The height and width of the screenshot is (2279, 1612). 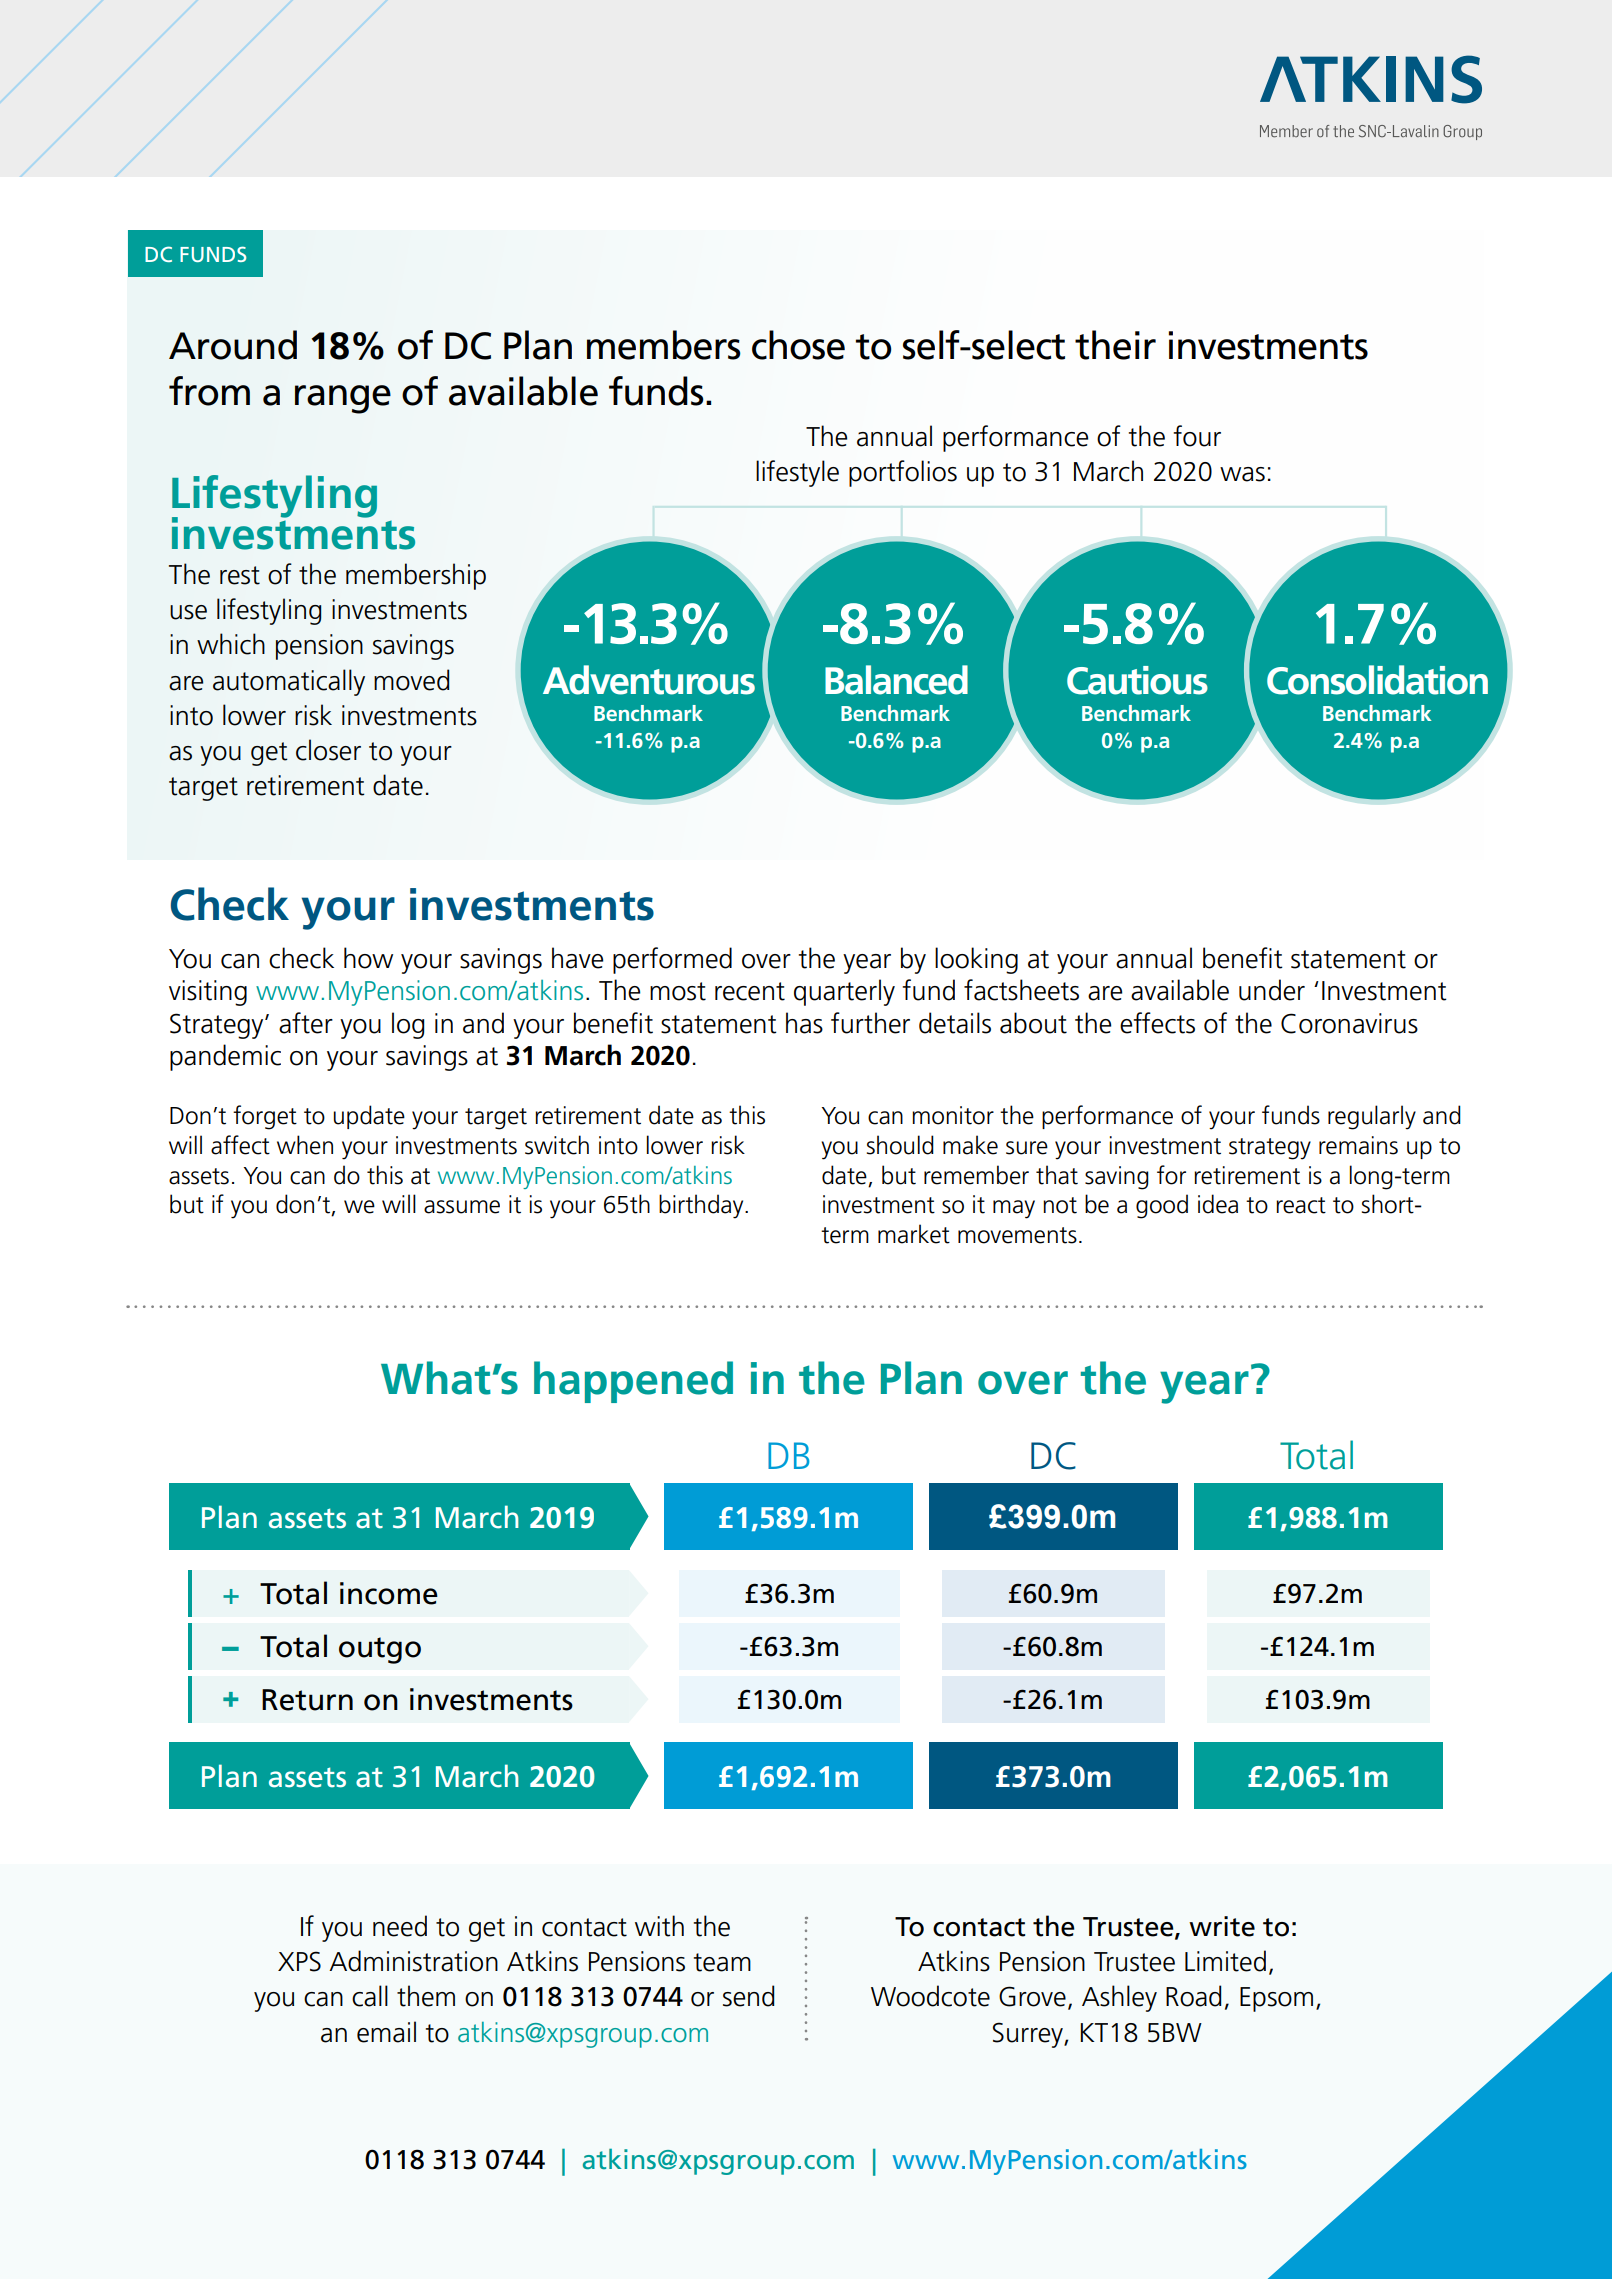 I want to click on send, so click(x=748, y=1996).
